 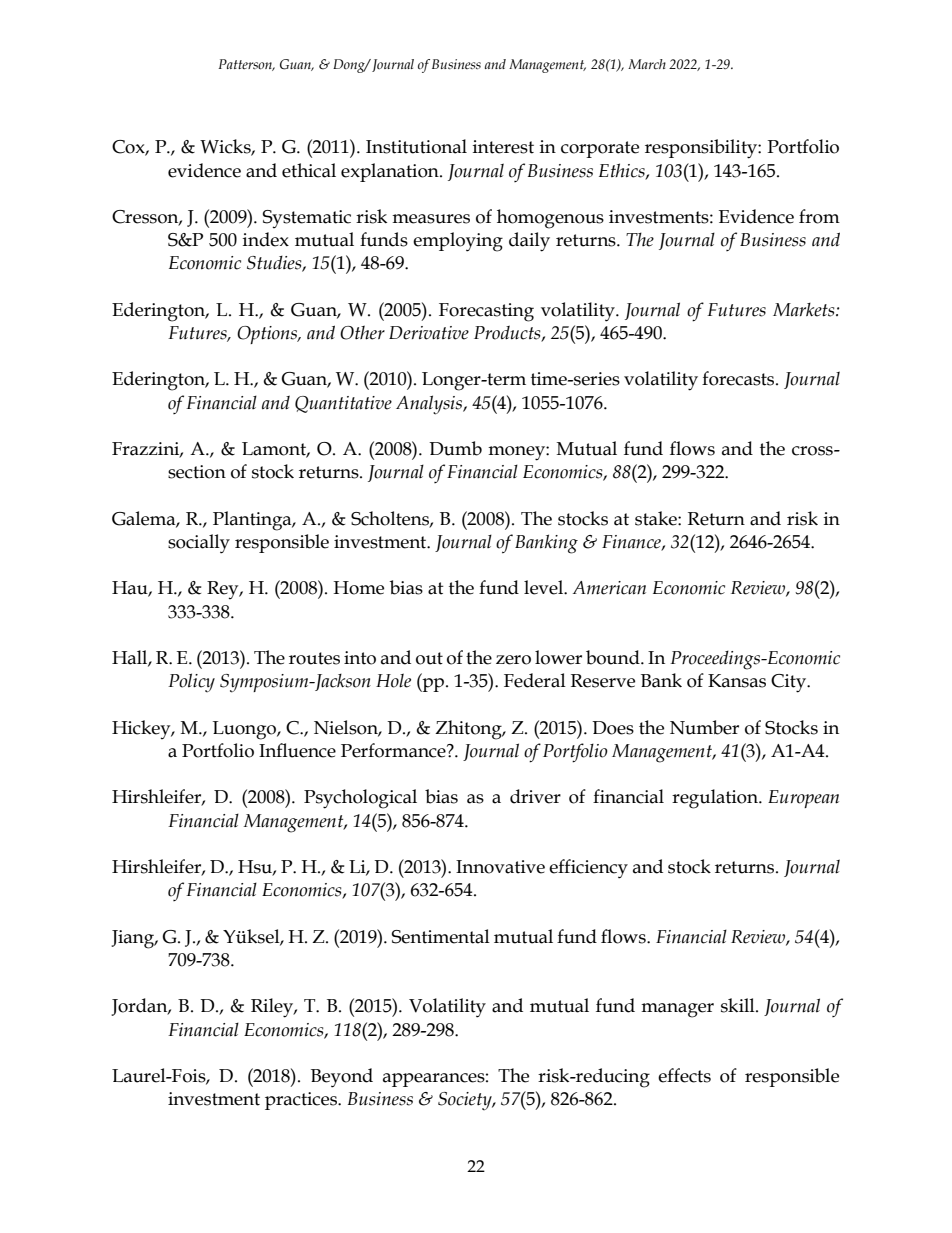 What do you see at coordinates (309, 170) in the screenshot?
I see `ethical` at bounding box center [309, 170].
